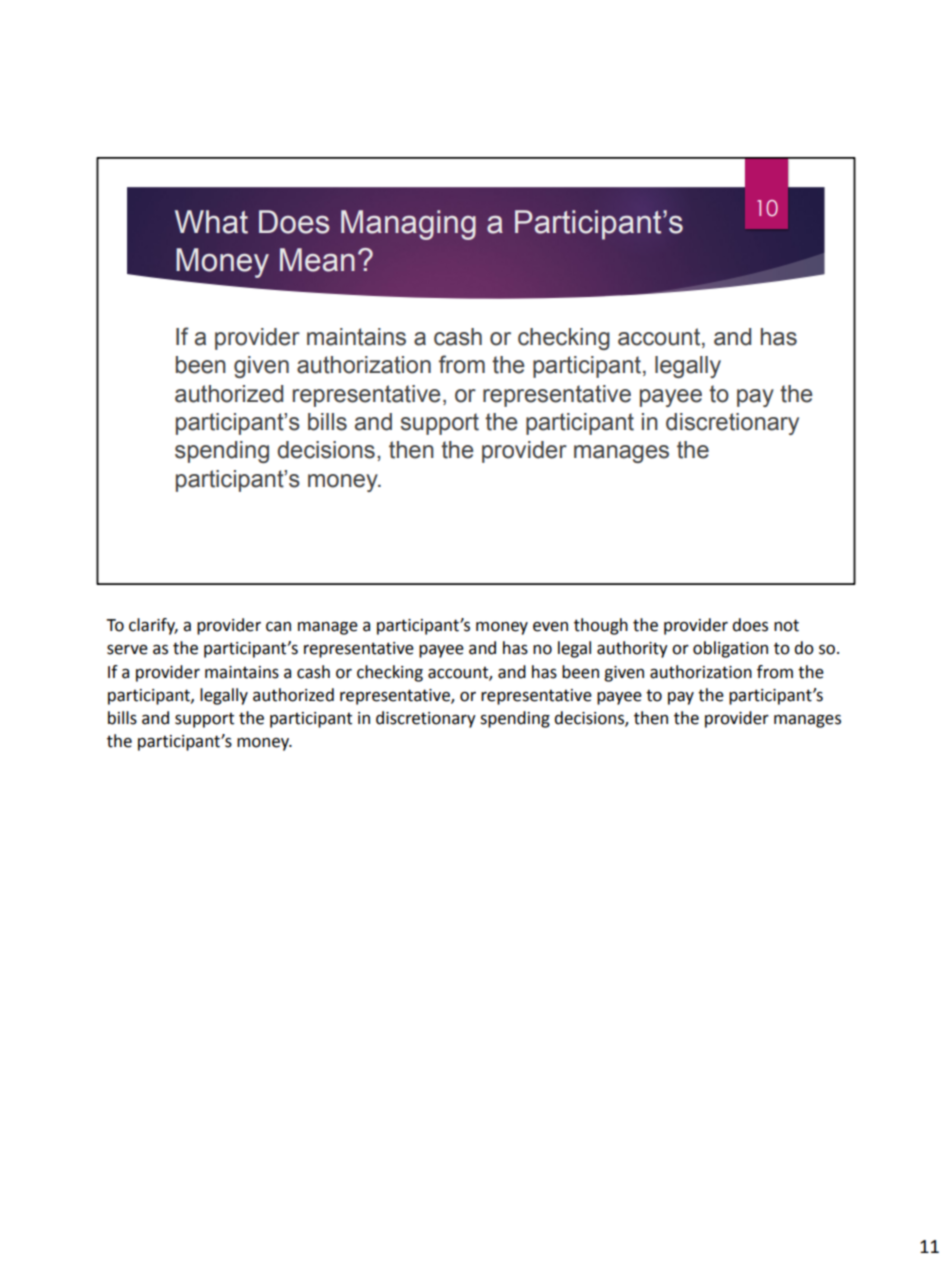 The height and width of the document is (1263, 952). What do you see at coordinates (317, 260) in the document?
I see `Mean` at bounding box center [317, 260].
